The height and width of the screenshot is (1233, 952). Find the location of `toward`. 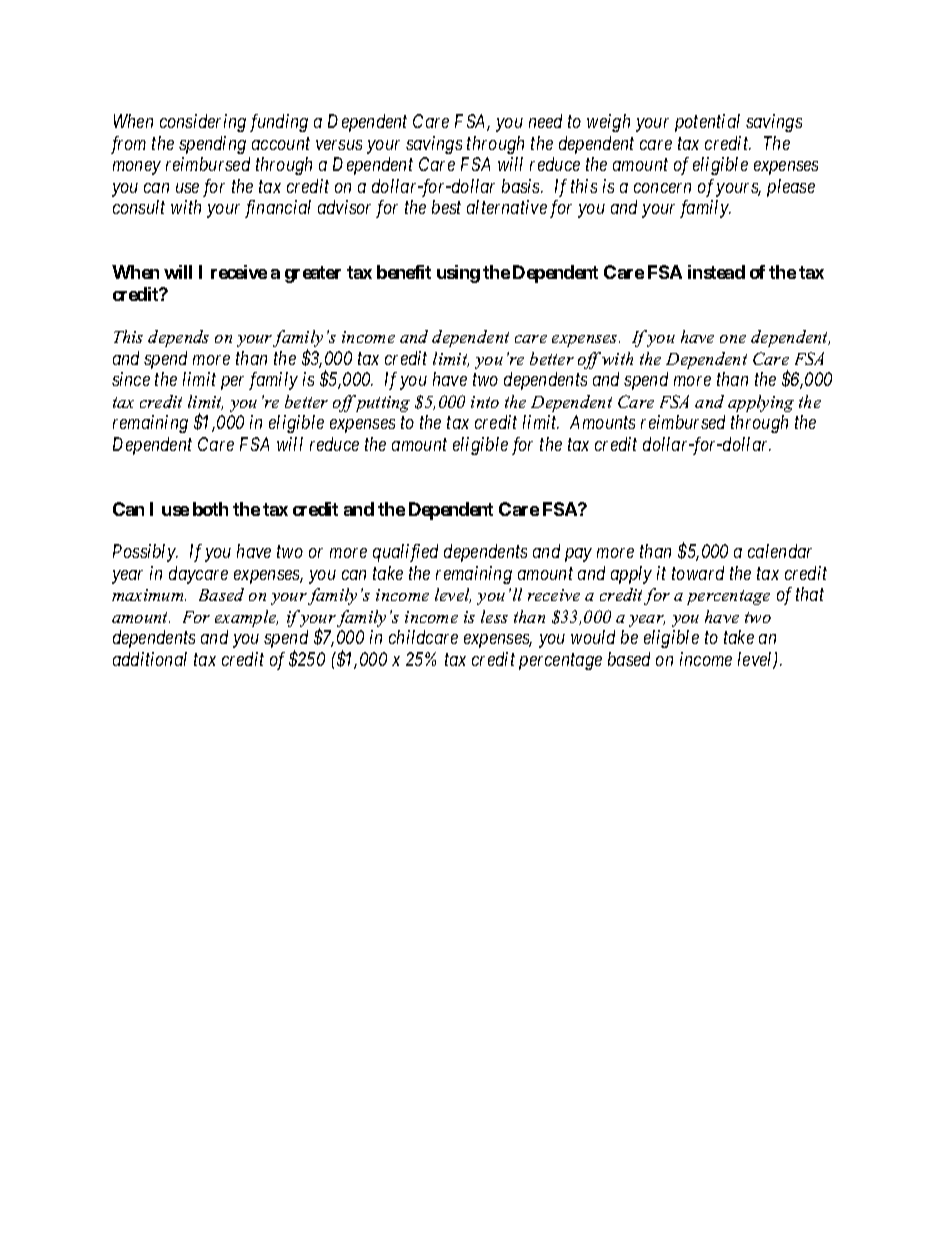

toward is located at coordinates (698, 573).
